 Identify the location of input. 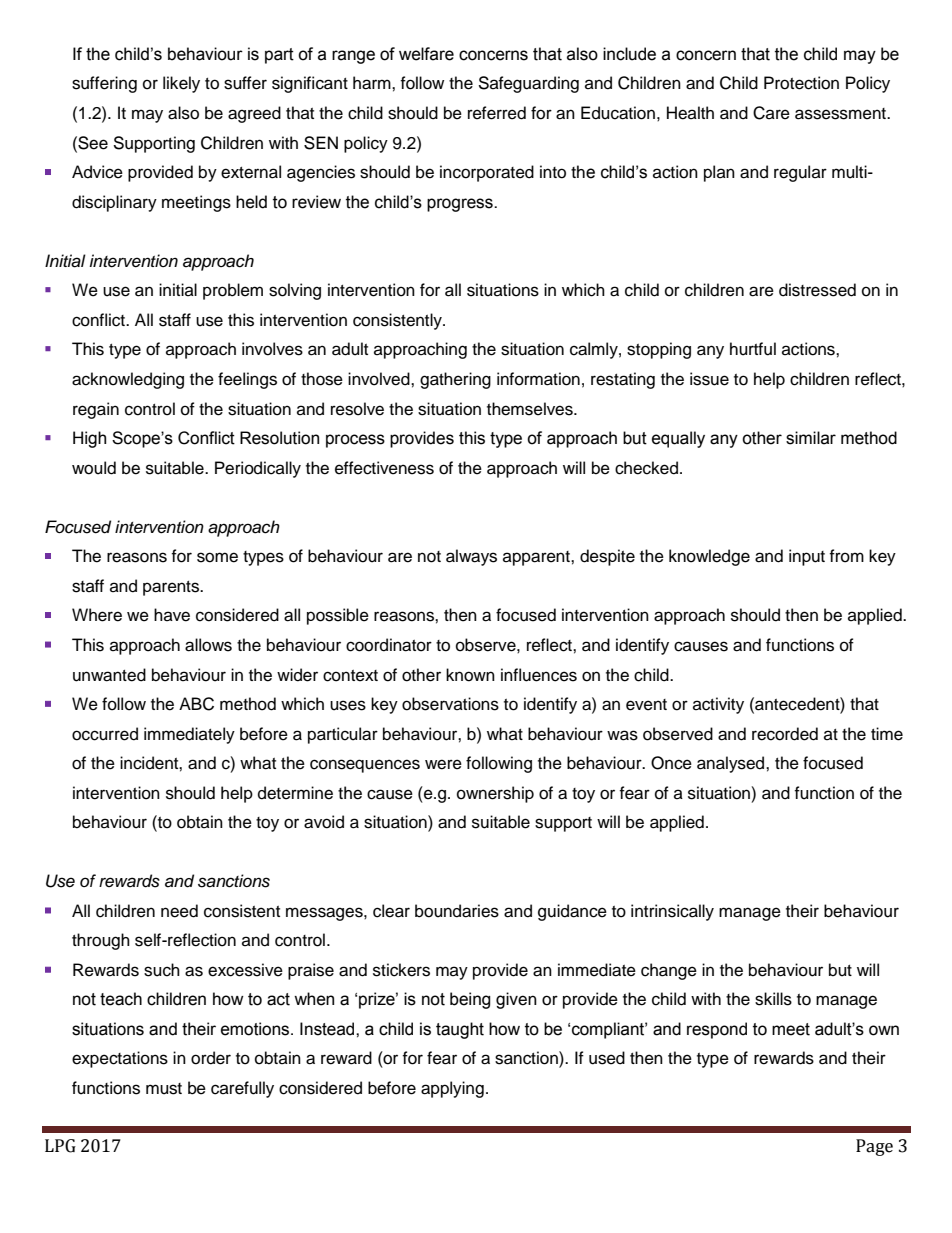
(807, 557).
